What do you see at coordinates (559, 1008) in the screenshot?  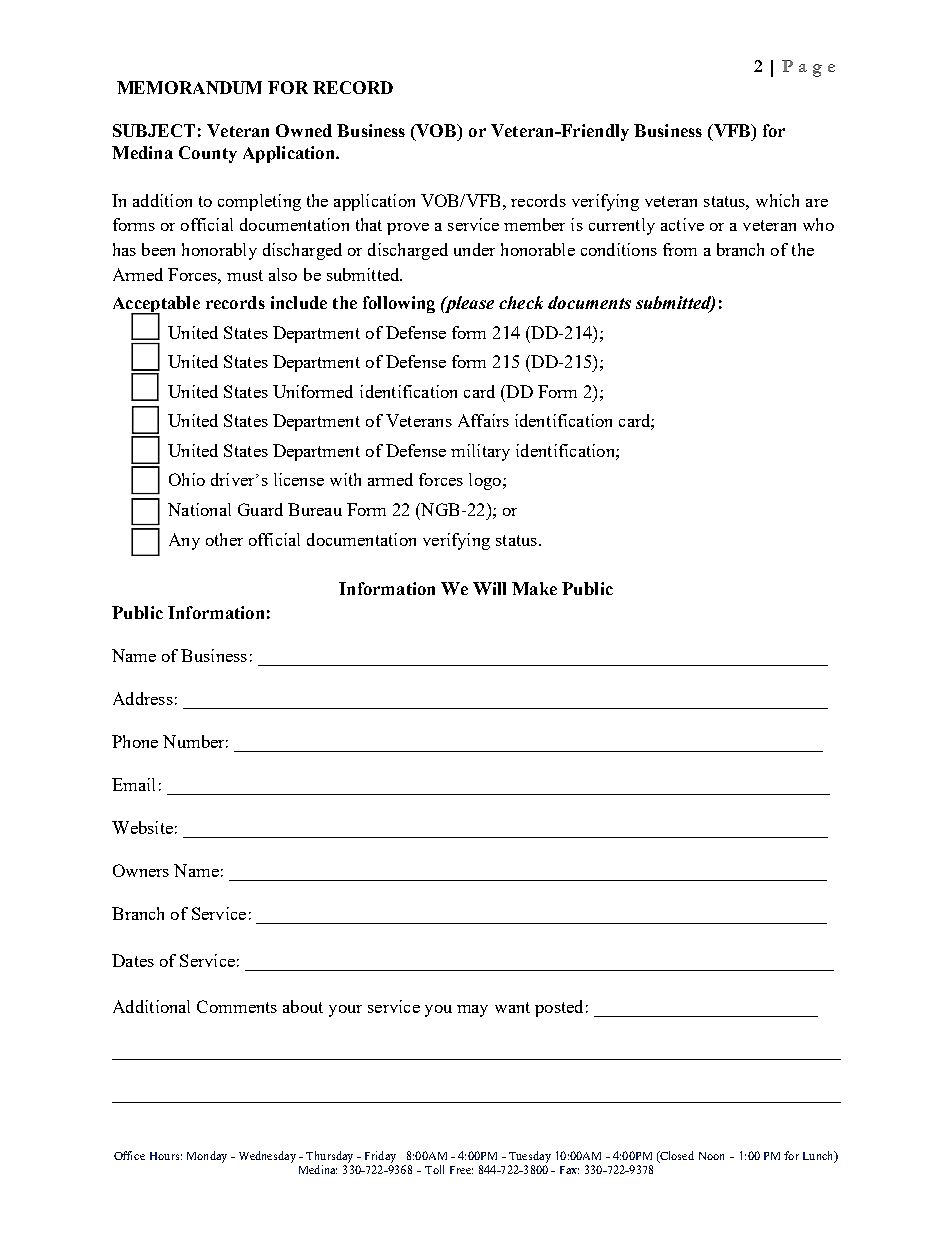 I see `posted` at bounding box center [559, 1008].
